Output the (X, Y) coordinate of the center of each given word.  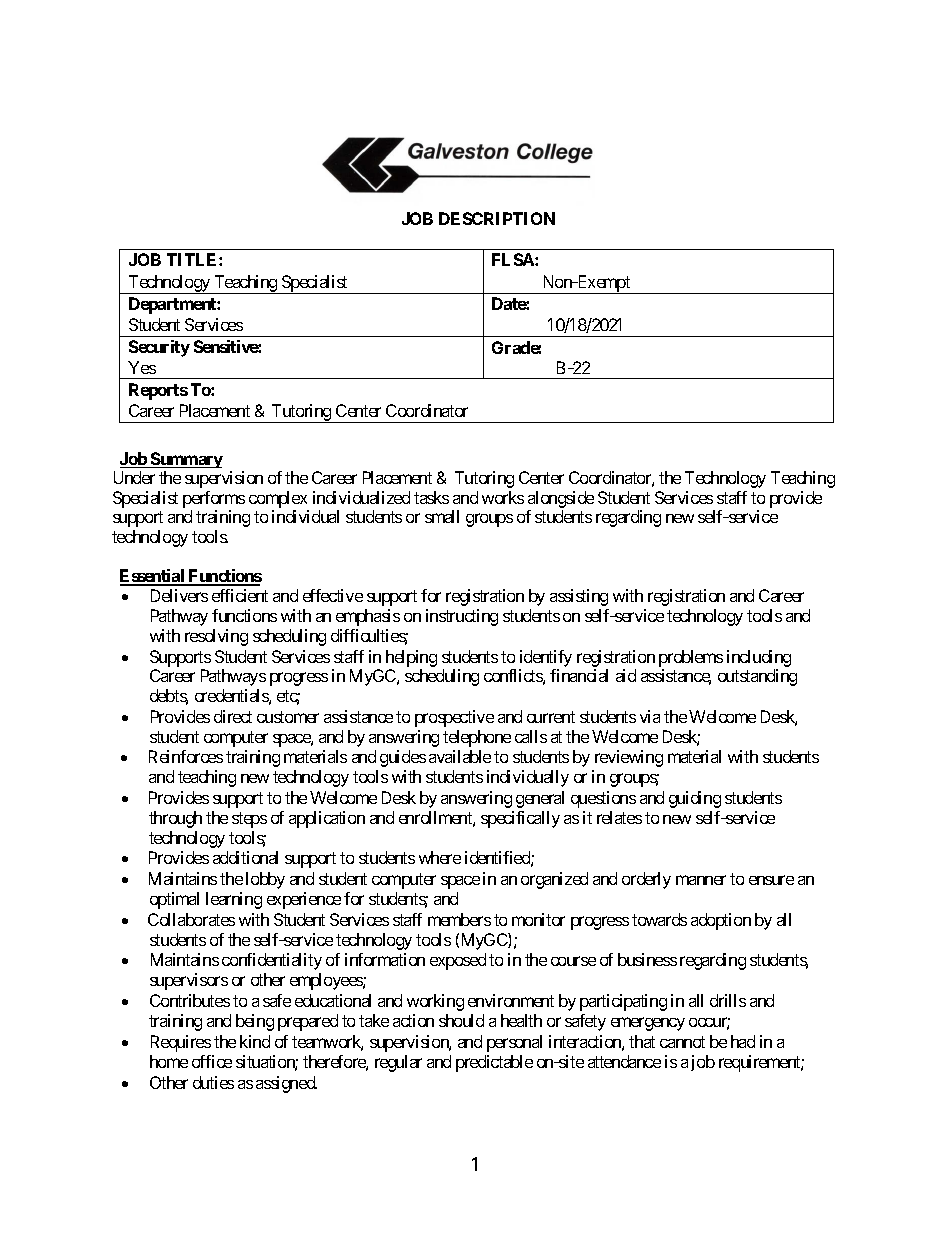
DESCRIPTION (497, 218)
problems (691, 658)
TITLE (193, 259)
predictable (494, 1063)
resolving (216, 637)
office (212, 1061)
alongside (561, 499)
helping (411, 658)
